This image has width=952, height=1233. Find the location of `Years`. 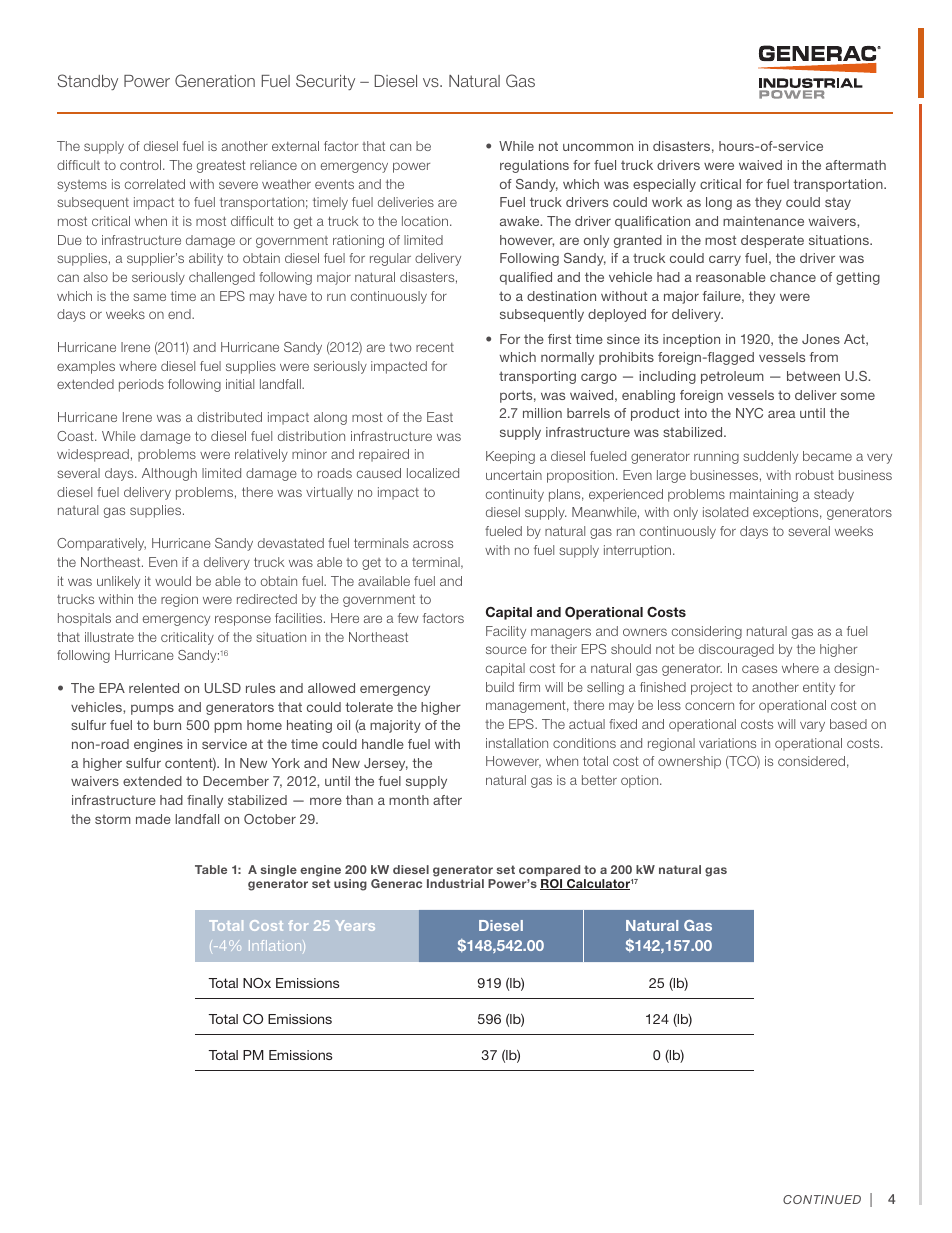

Years is located at coordinates (355, 925).
